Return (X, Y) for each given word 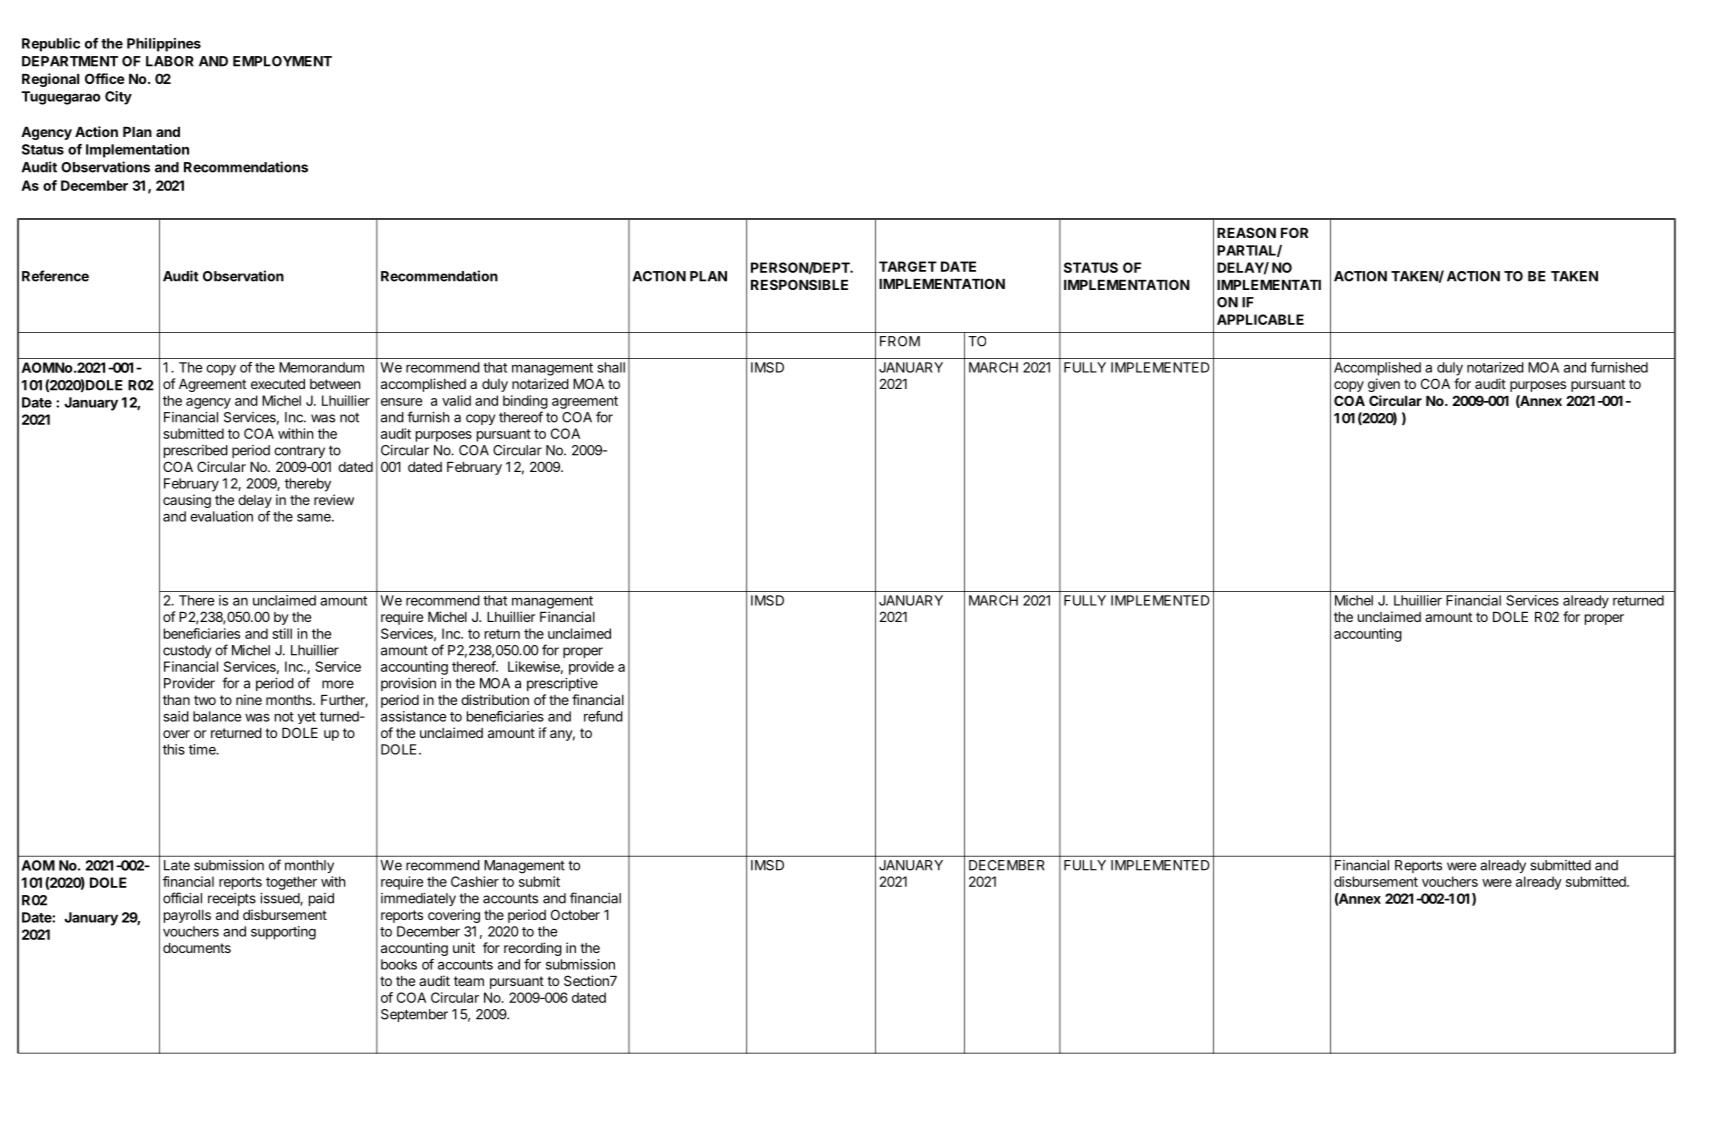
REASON (1246, 232)
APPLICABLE (1260, 319)
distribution (495, 699)
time (203, 749)
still (282, 633)
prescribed (196, 451)
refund (603, 716)
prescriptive (562, 684)
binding (525, 402)
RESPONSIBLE (799, 284)
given (1384, 385)
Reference (55, 276)
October (575, 914)
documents (197, 948)
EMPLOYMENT (282, 61)
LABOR (170, 61)
